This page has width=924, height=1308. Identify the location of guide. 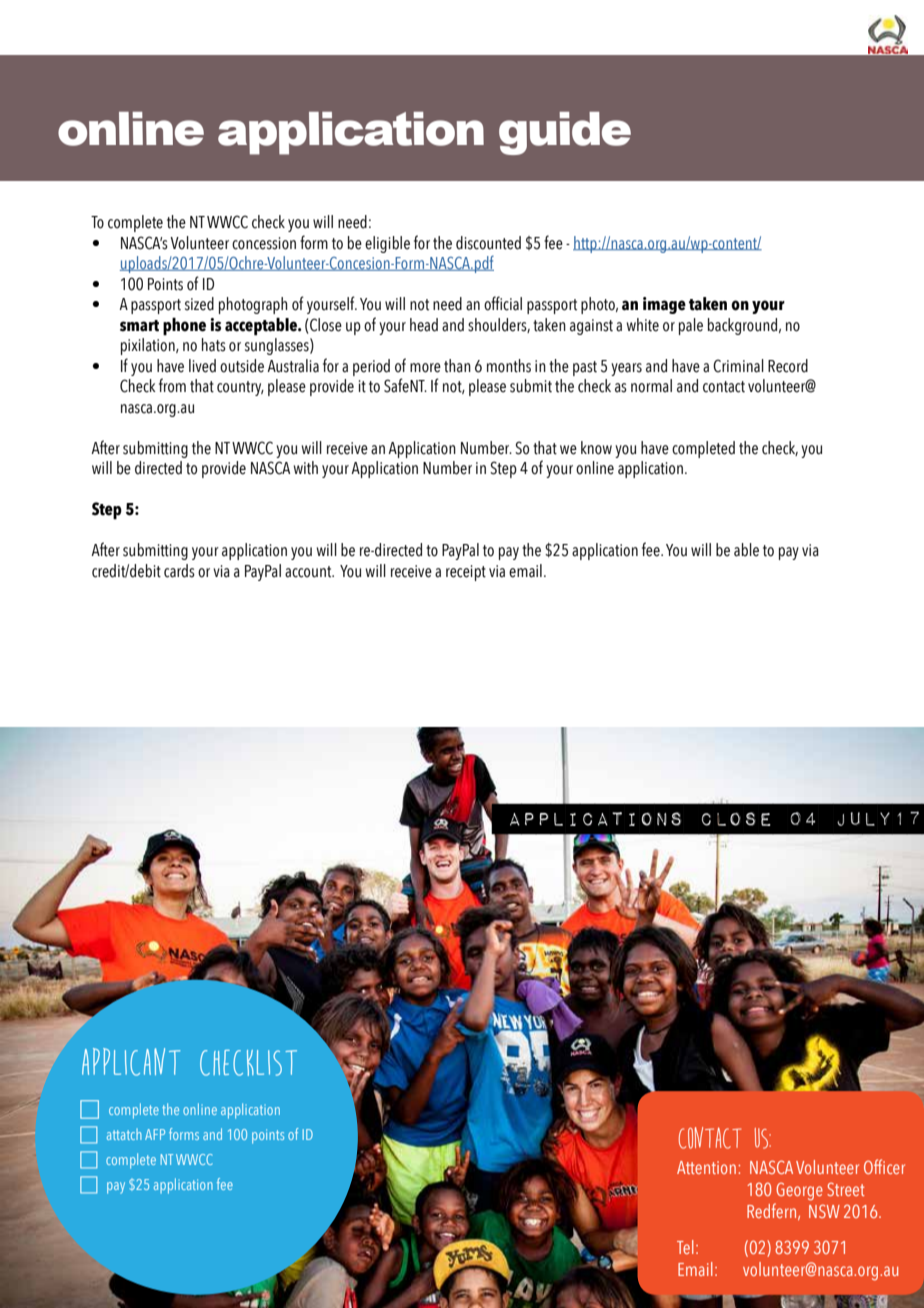
(565, 133).
